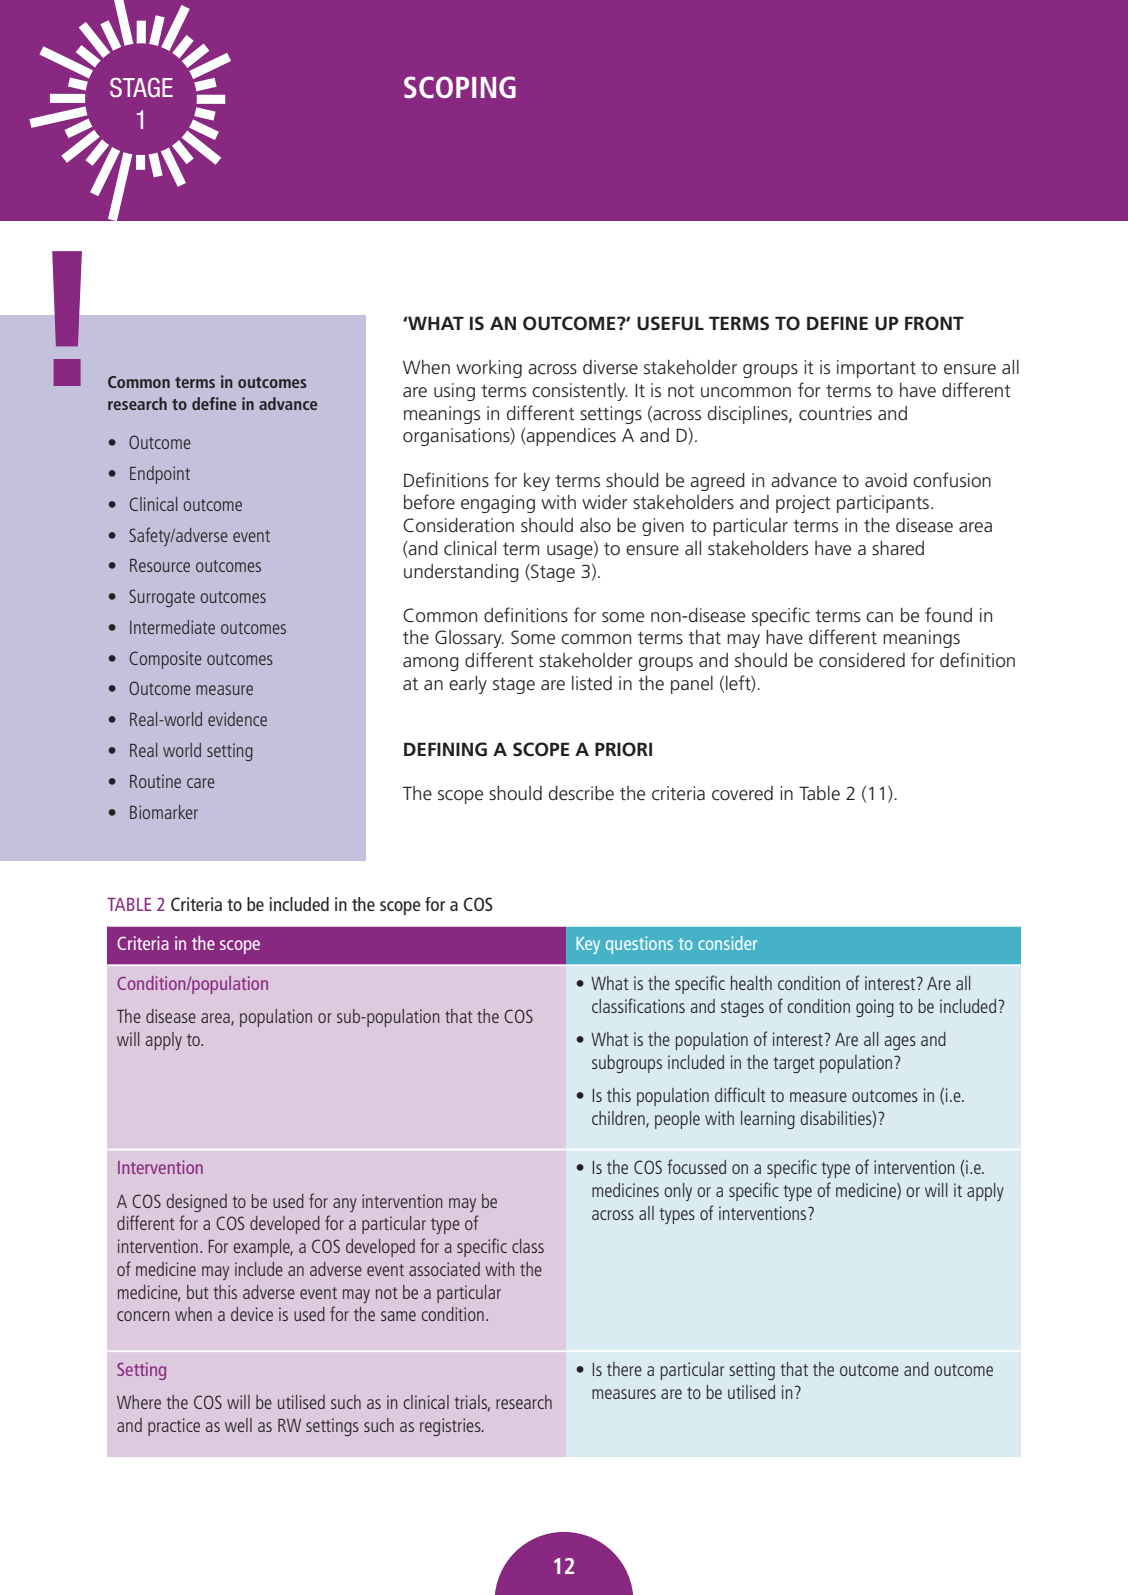 The width and height of the image is (1128, 1595). Describe the element at coordinates (469, 639) in the image. I see `Glossary` at that location.
